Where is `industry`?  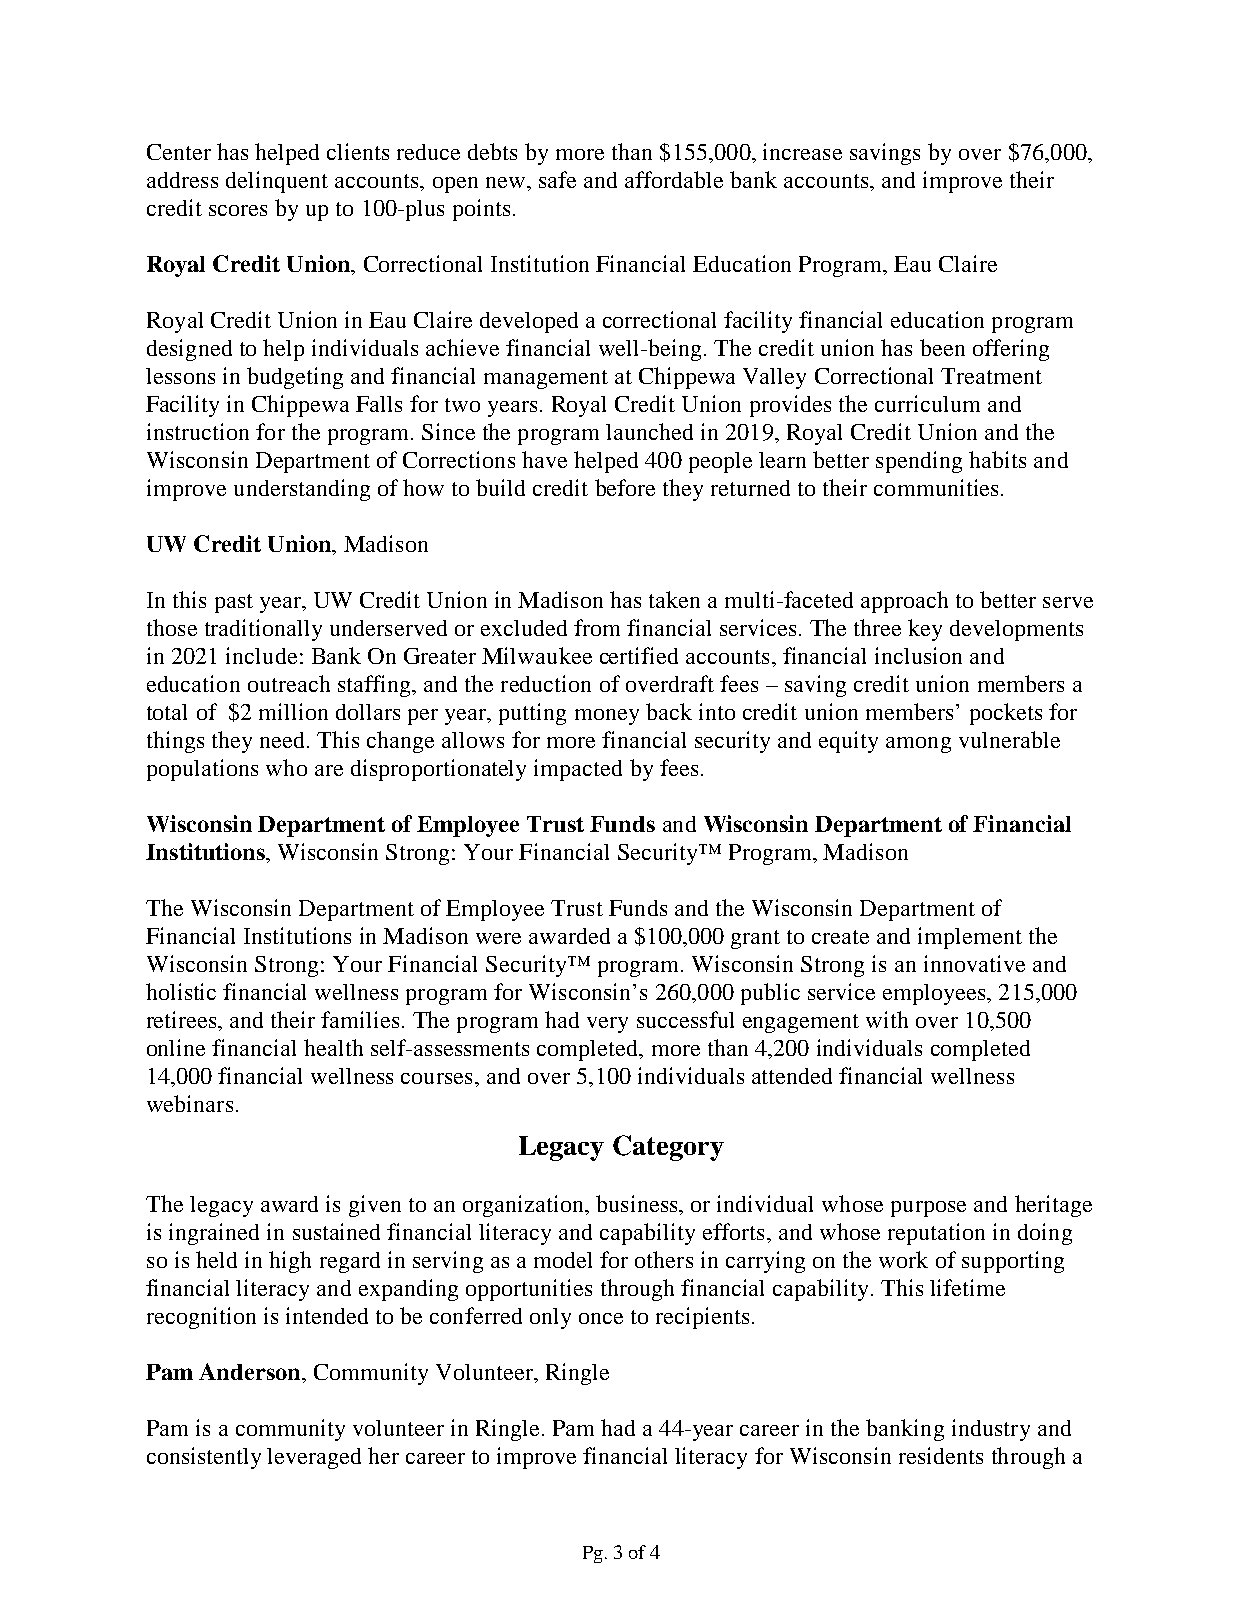 industry is located at coordinates (991, 1430).
